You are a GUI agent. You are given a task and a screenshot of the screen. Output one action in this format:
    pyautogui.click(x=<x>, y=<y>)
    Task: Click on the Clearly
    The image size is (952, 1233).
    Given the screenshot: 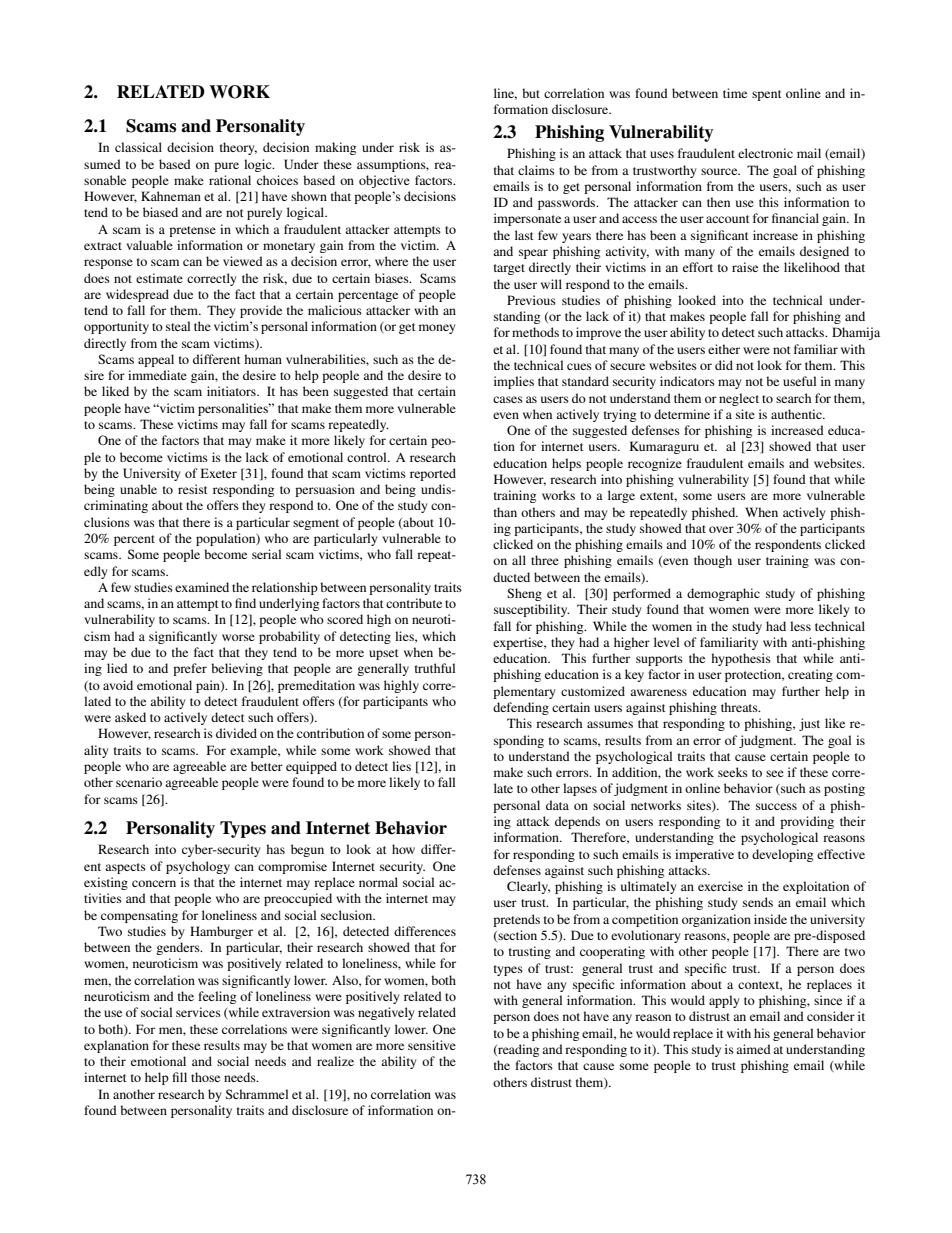 What is the action you would take?
    pyautogui.click(x=528, y=887)
